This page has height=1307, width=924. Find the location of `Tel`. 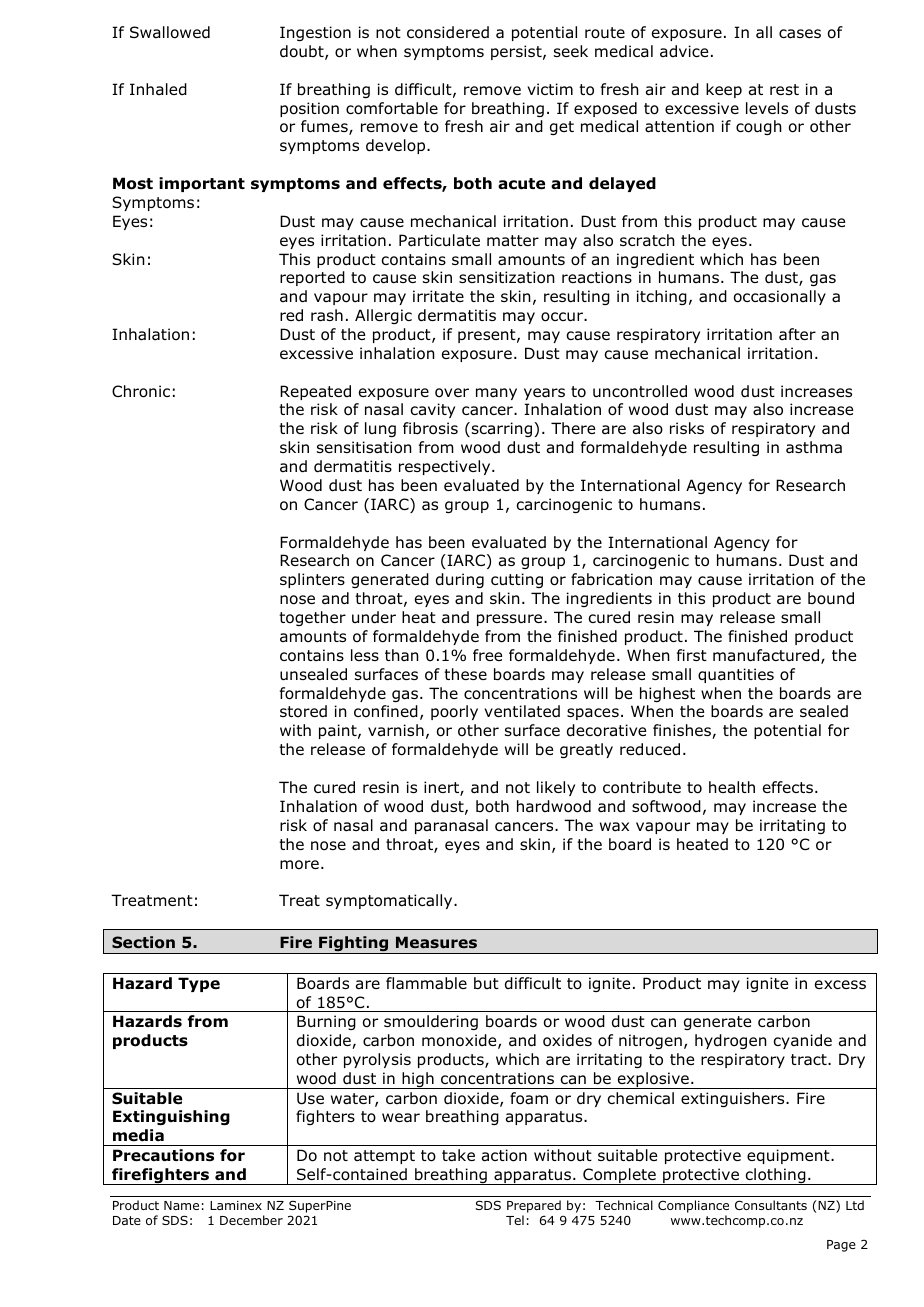

Tel is located at coordinates (515, 1220).
